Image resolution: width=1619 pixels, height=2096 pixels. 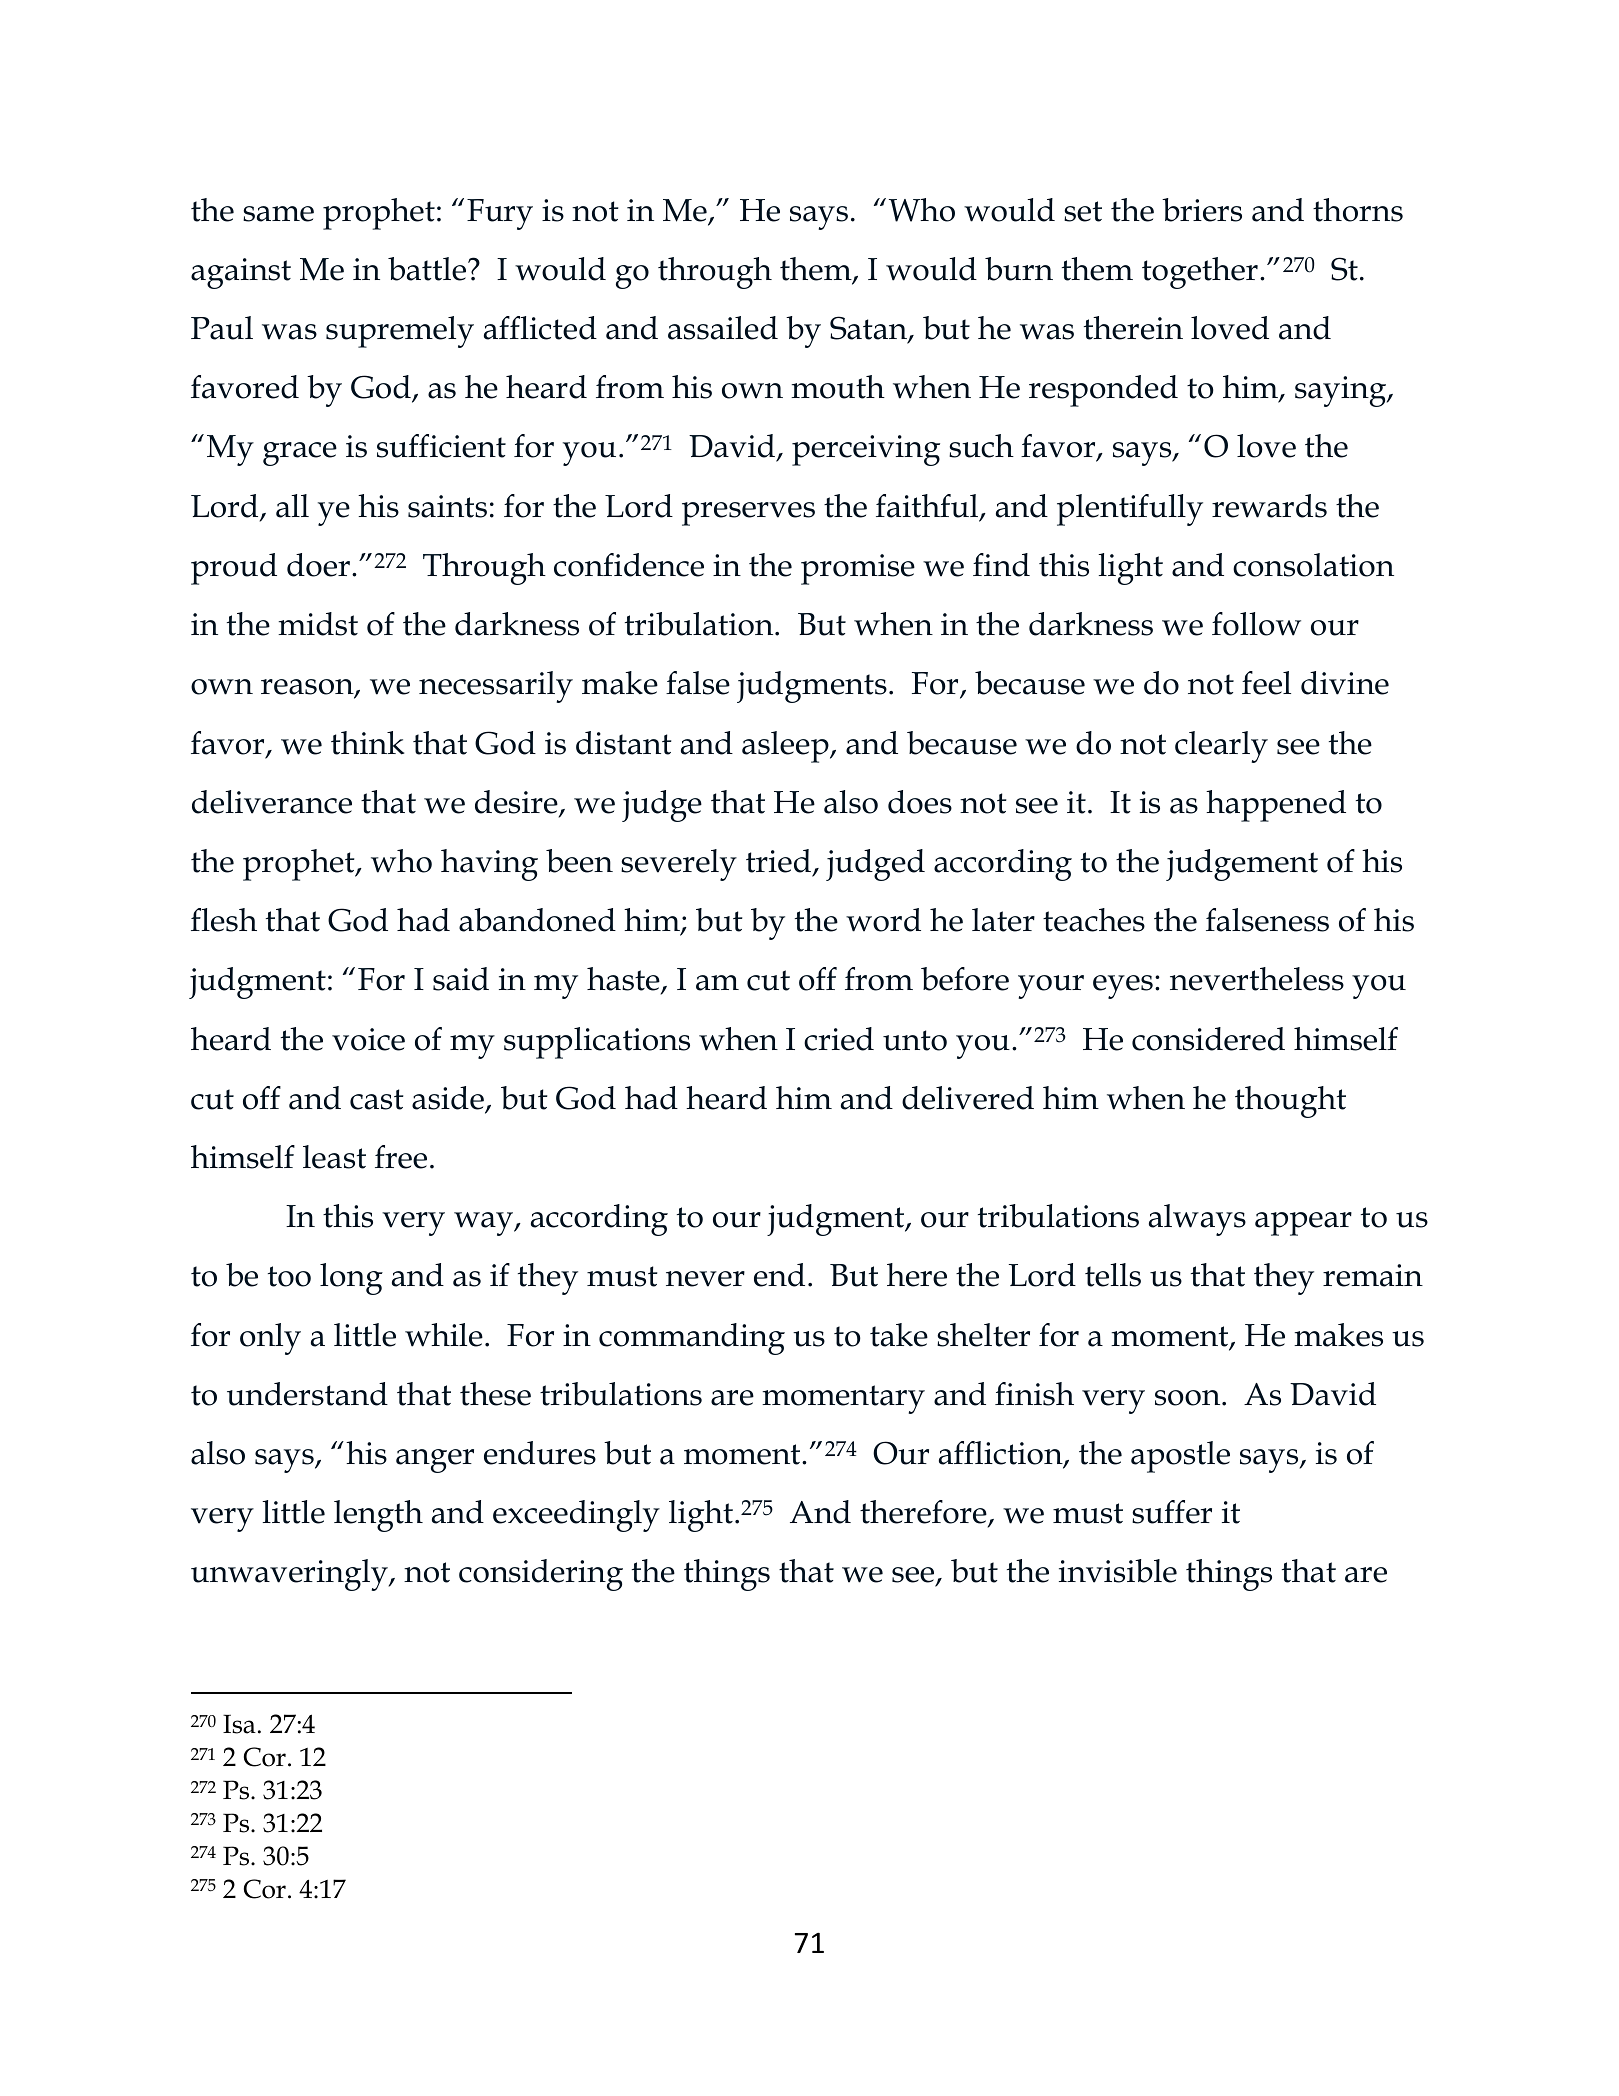 What do you see at coordinates (461, 979) in the image?
I see `said` at bounding box center [461, 979].
